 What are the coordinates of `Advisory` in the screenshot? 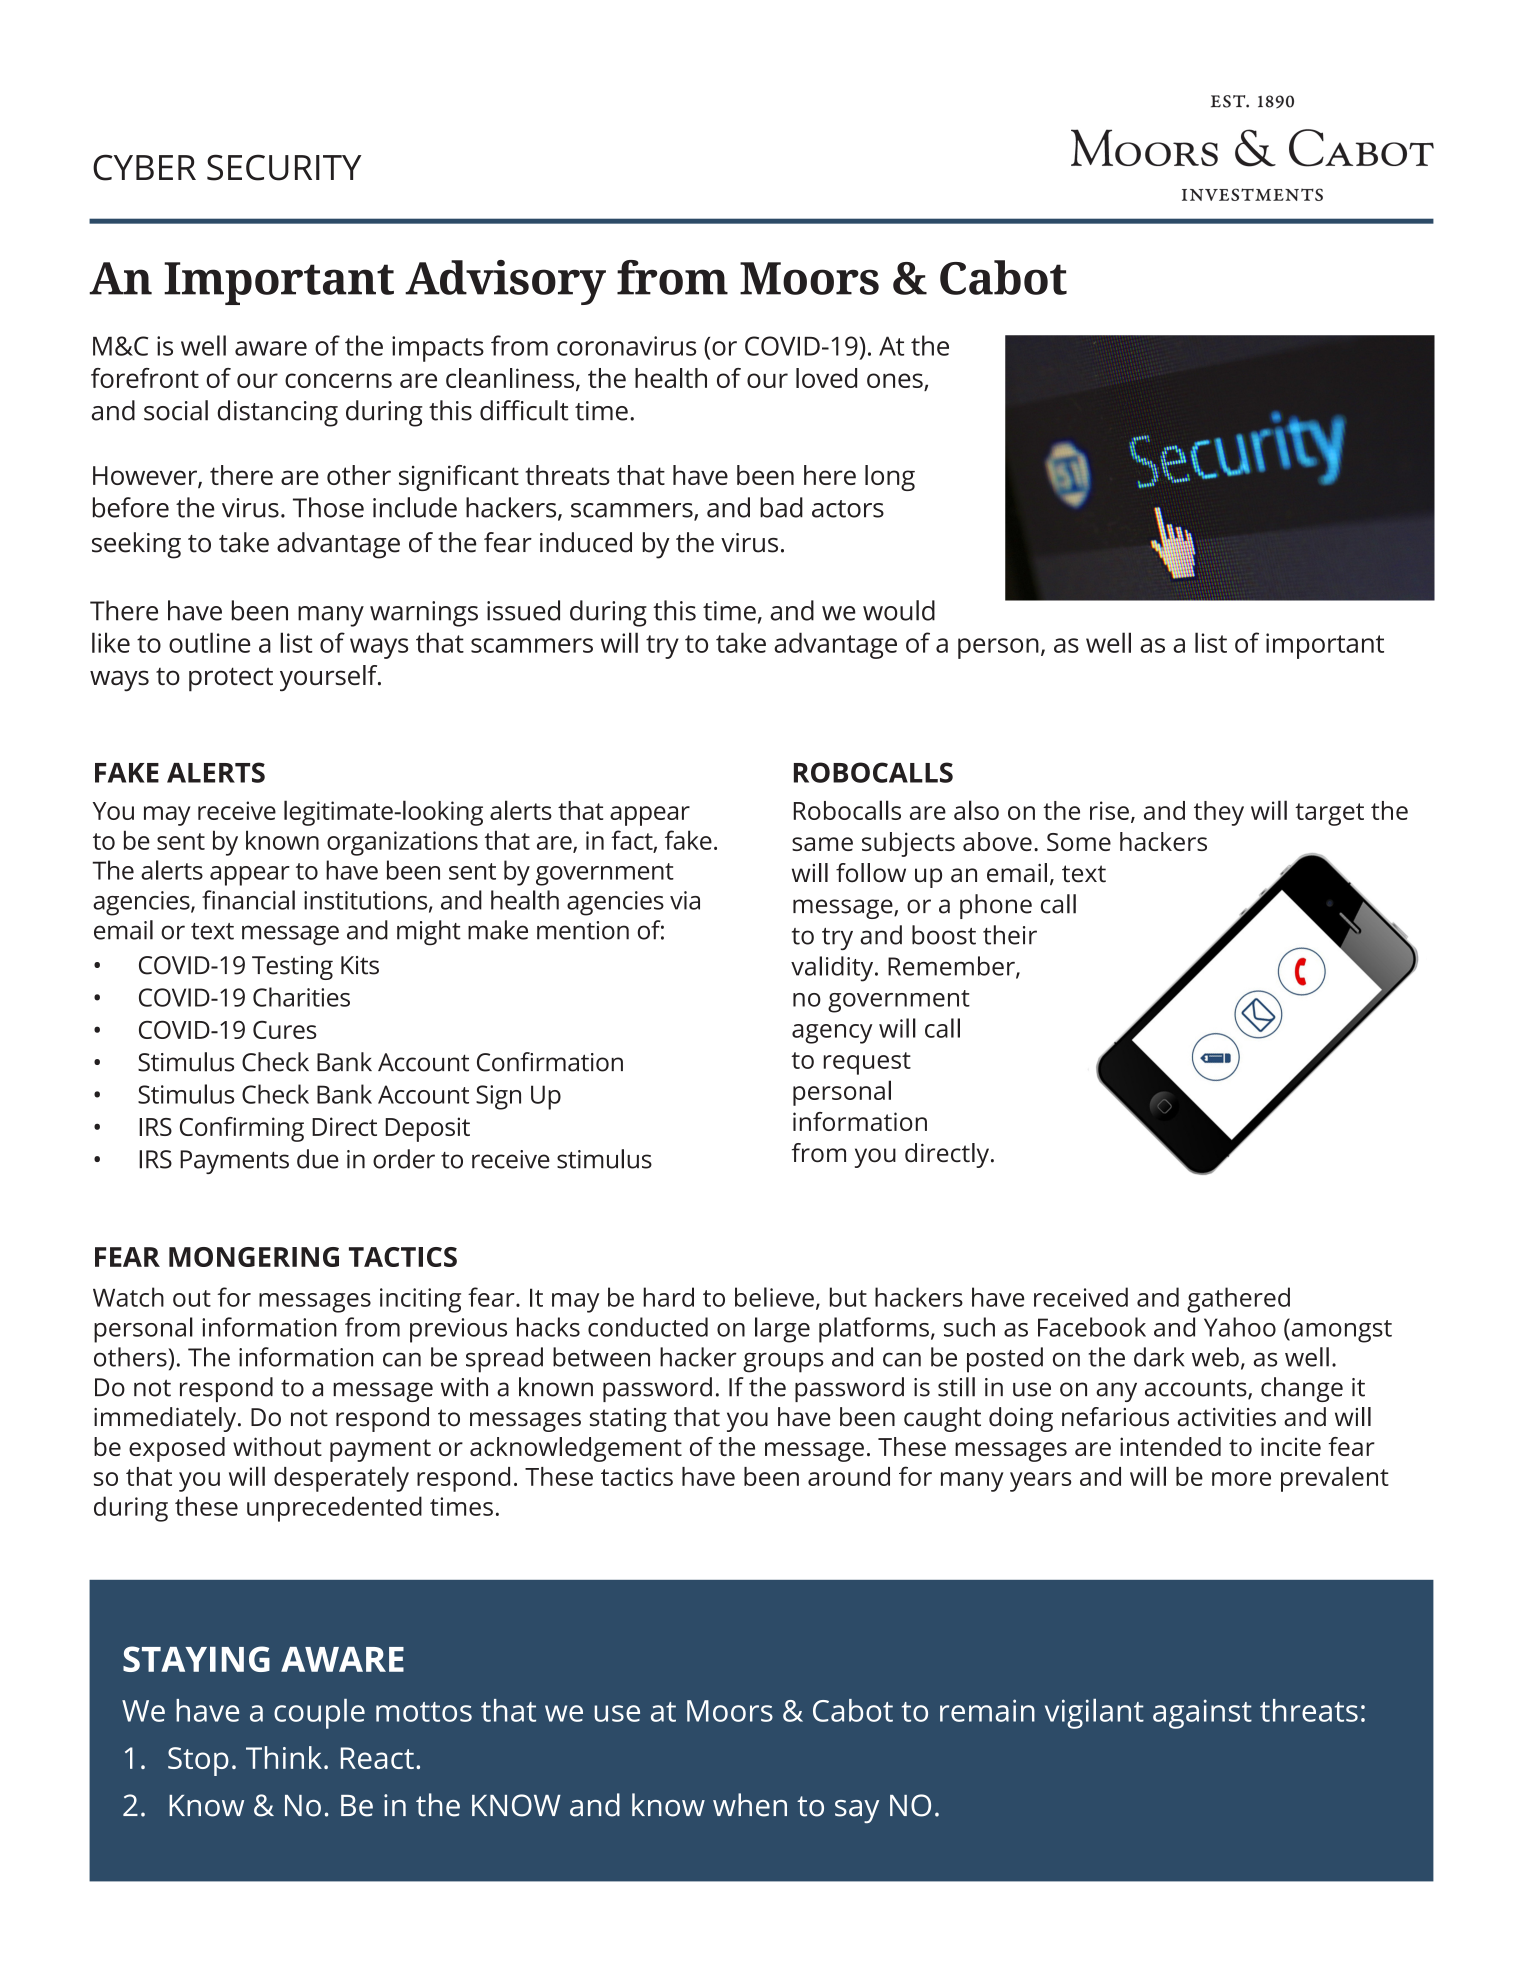 It's located at (505, 282).
